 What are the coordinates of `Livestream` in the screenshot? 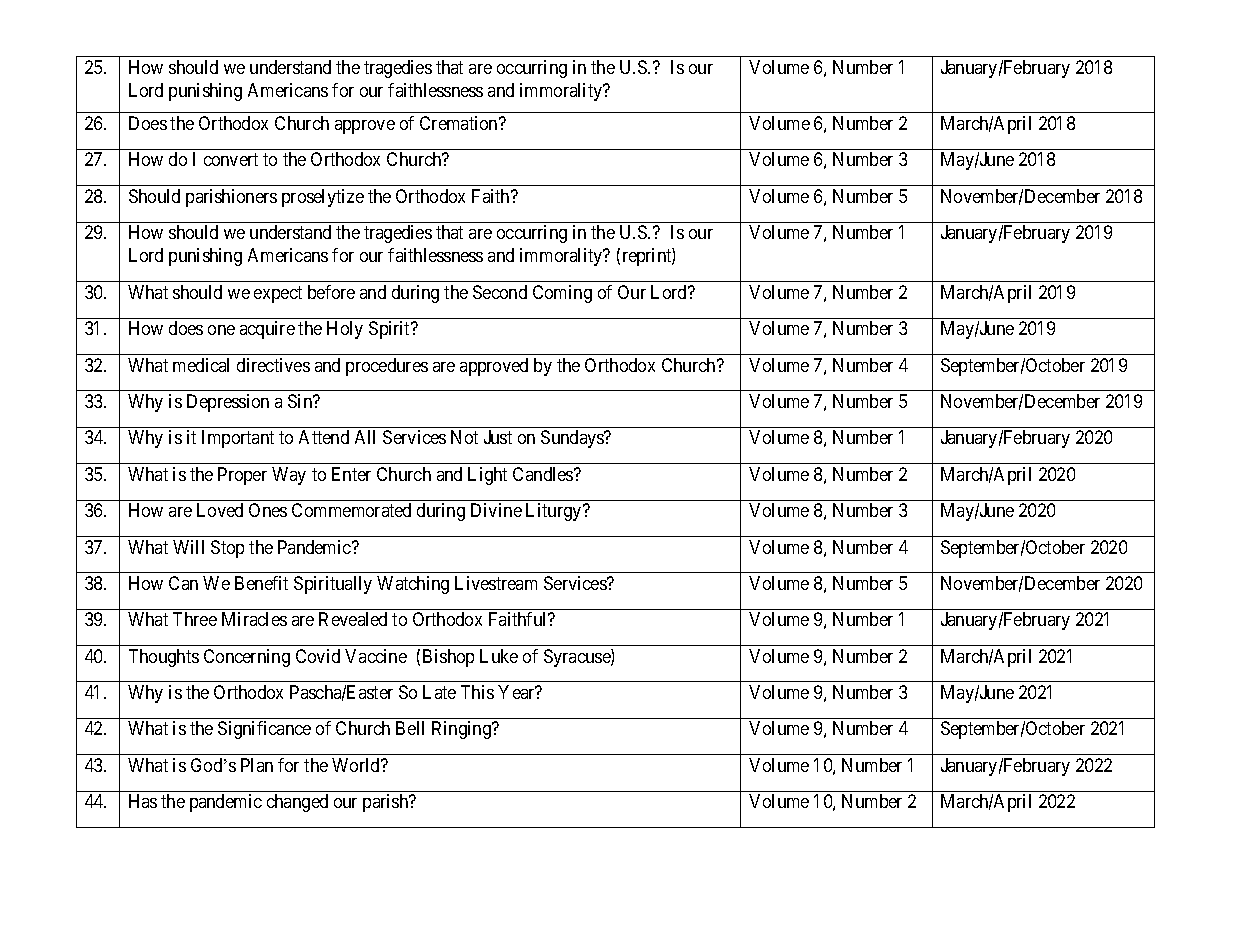 It's located at (496, 583).
